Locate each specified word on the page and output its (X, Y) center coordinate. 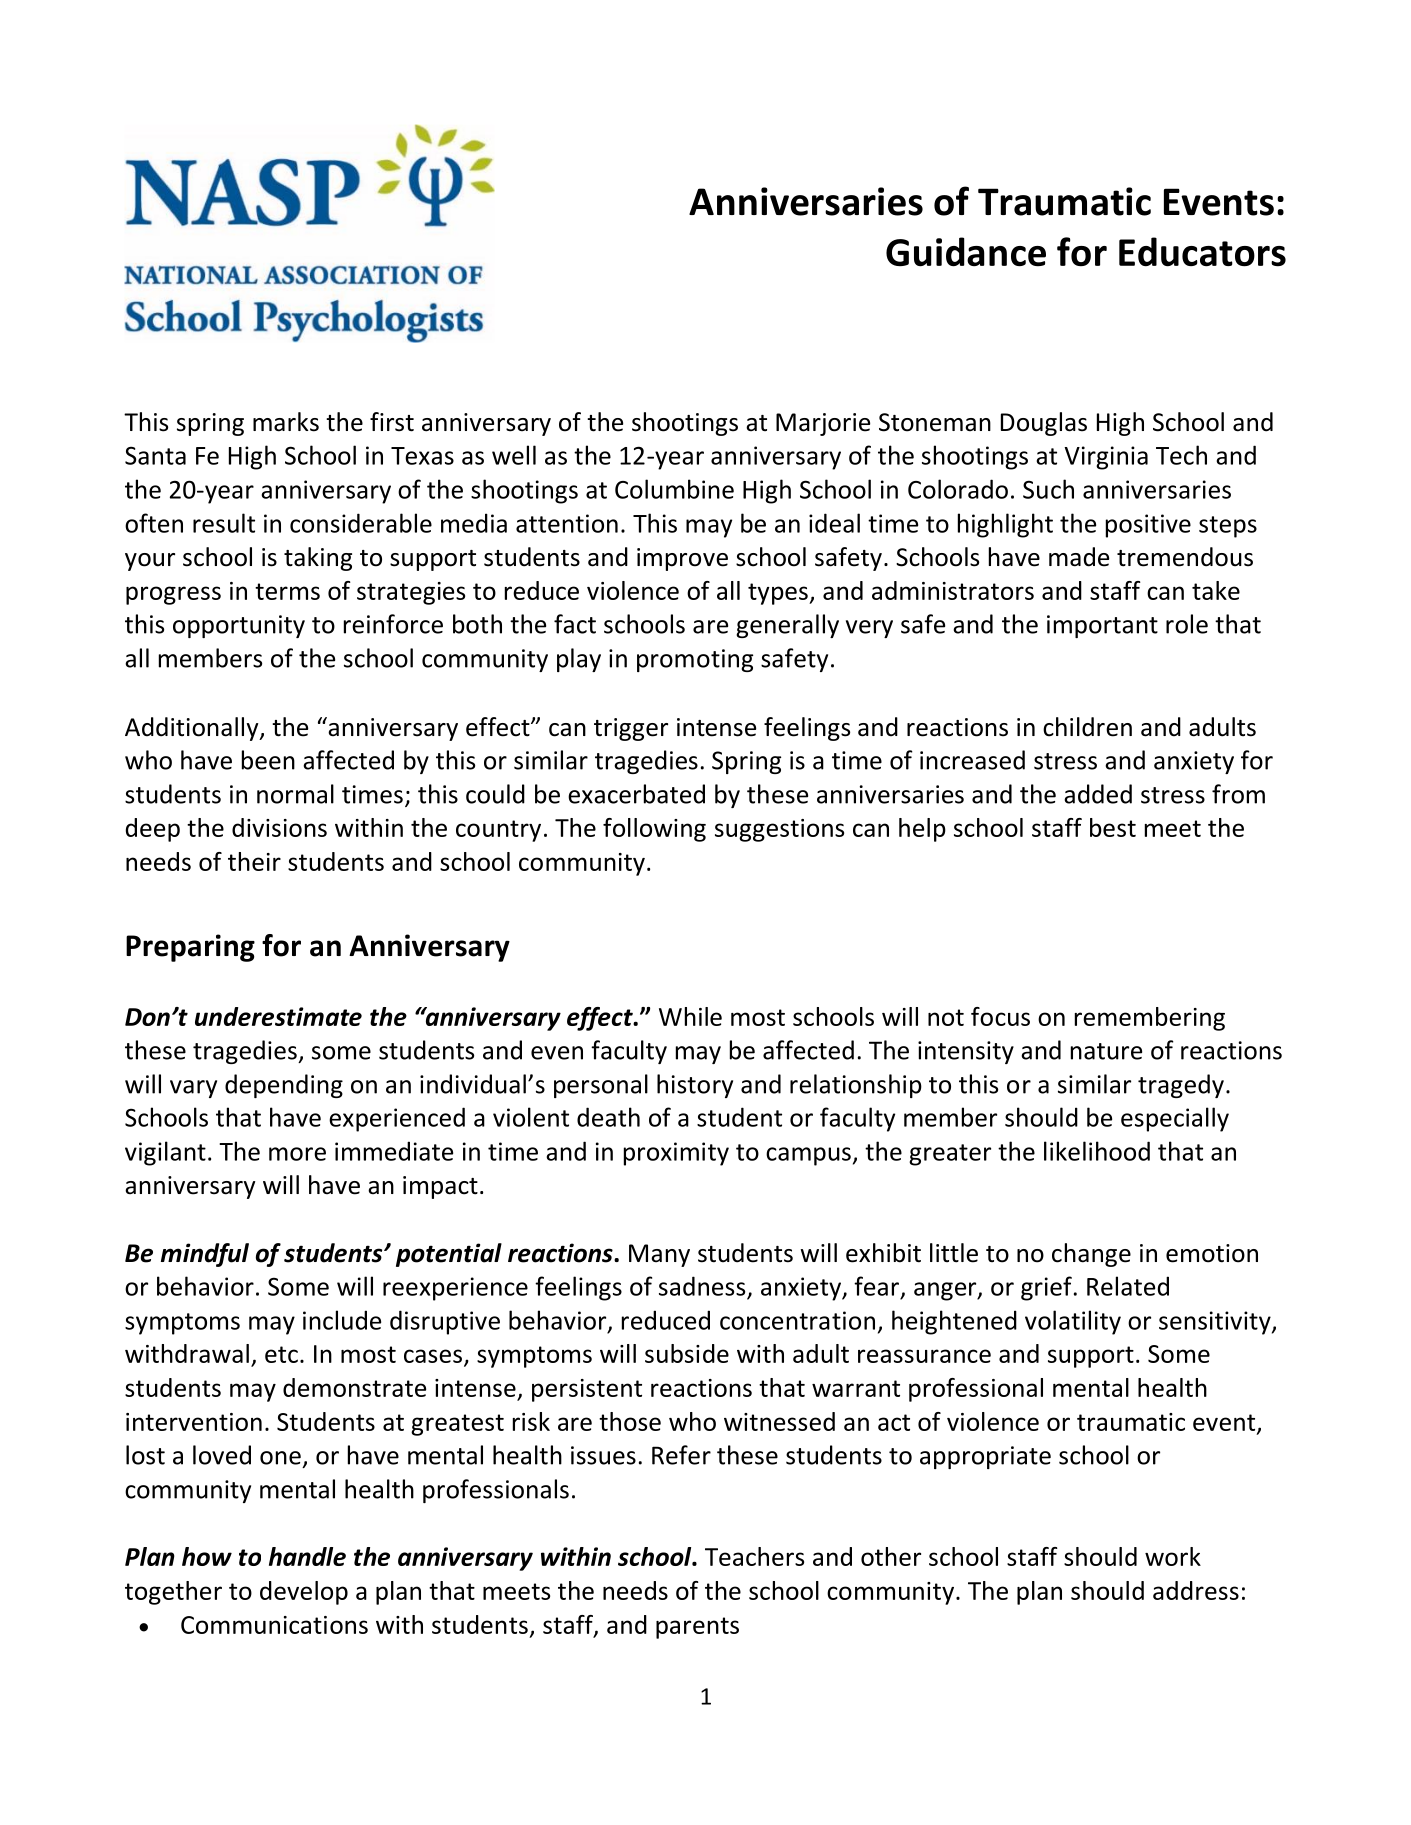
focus (1000, 1016)
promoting (695, 660)
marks (286, 422)
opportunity (239, 626)
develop (304, 1593)
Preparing (190, 948)
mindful (205, 1255)
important (1102, 626)
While (690, 1016)
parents (697, 1628)
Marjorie (823, 424)
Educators (1202, 252)
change (1091, 1255)
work (1173, 1556)
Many (659, 1255)
